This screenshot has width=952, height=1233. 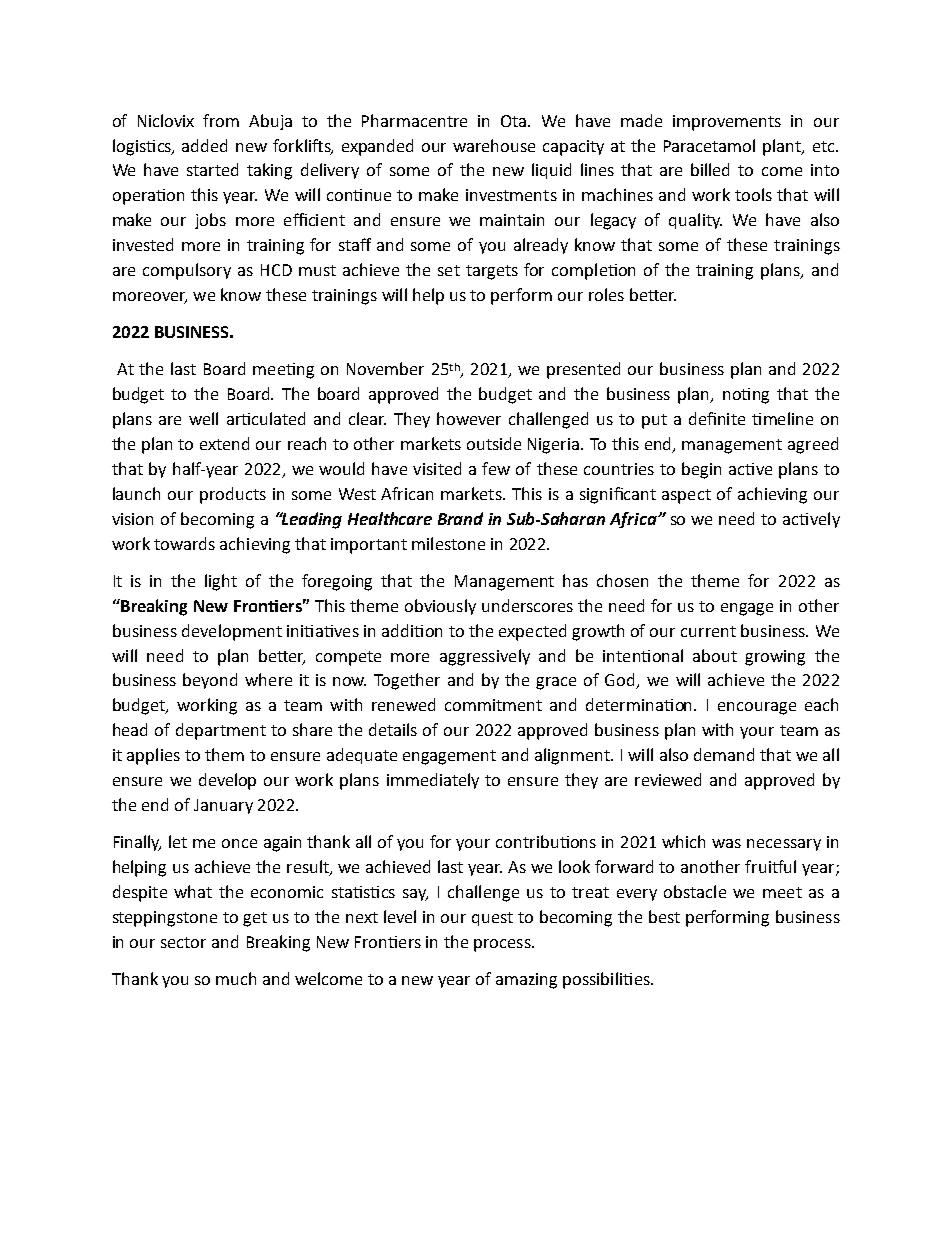 What do you see at coordinates (503, 945) in the screenshot?
I see `process` at bounding box center [503, 945].
